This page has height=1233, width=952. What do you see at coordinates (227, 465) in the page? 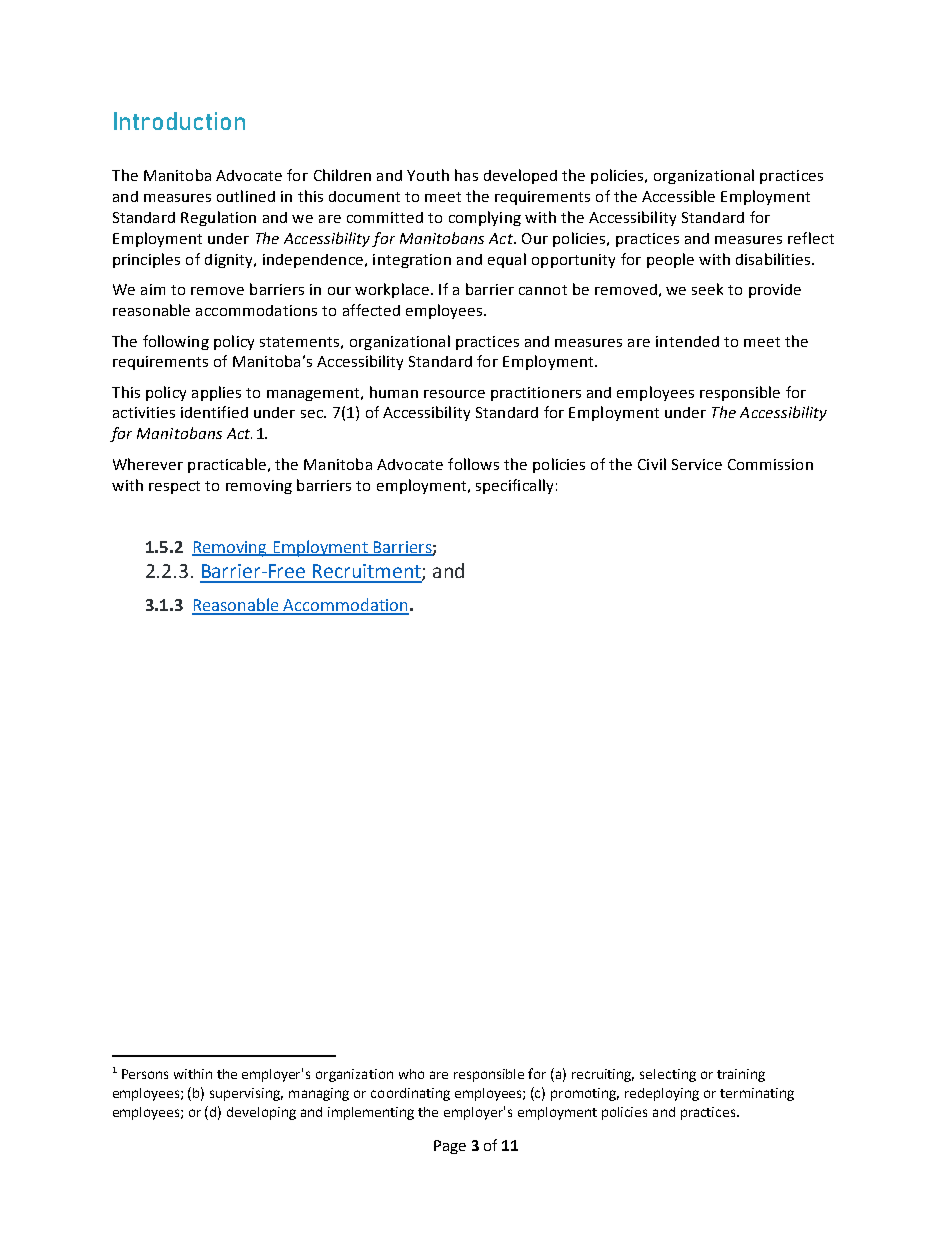
I see `practicable` at bounding box center [227, 465].
